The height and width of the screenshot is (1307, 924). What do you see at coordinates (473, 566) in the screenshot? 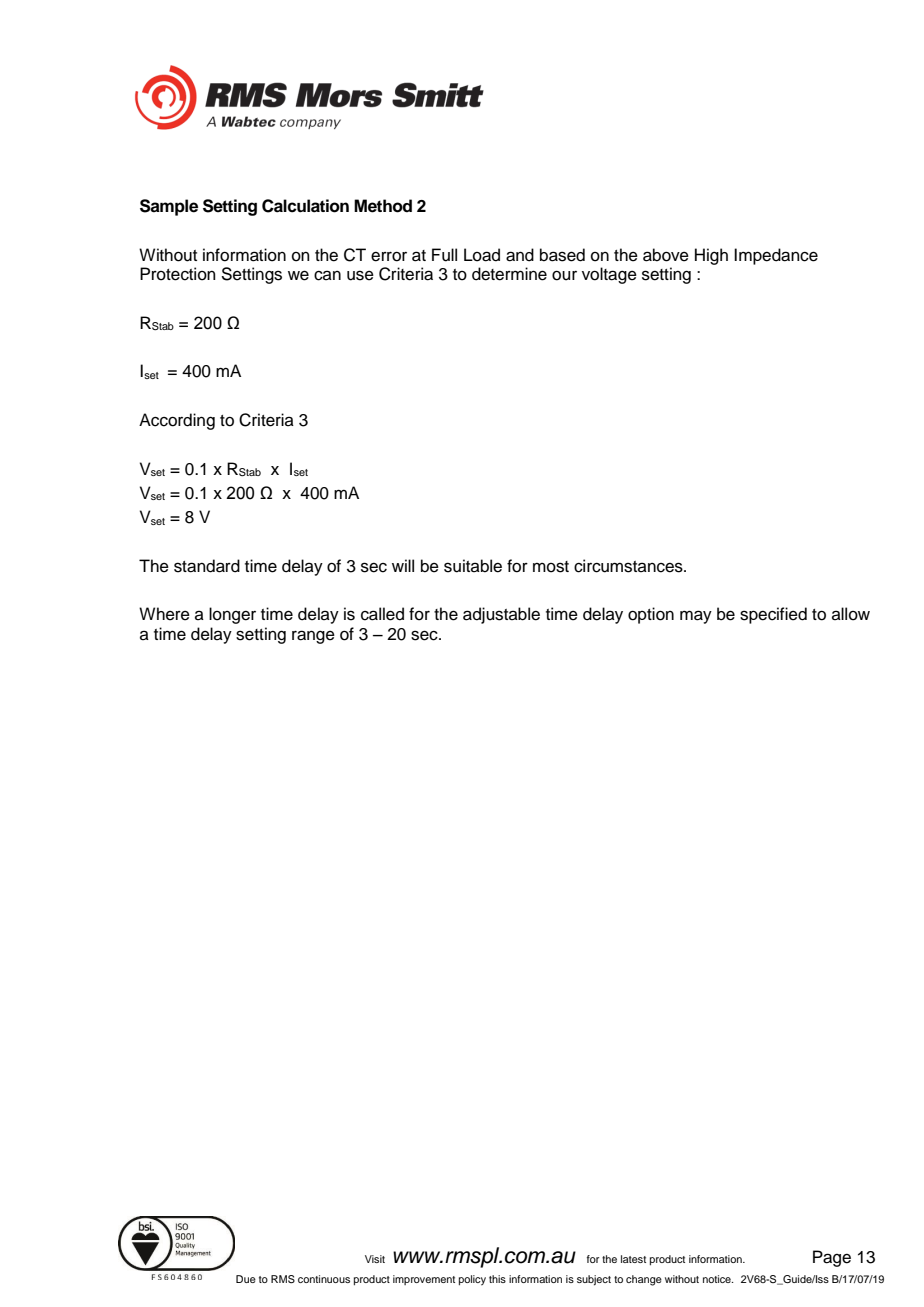
I see `suitable` at bounding box center [473, 566].
